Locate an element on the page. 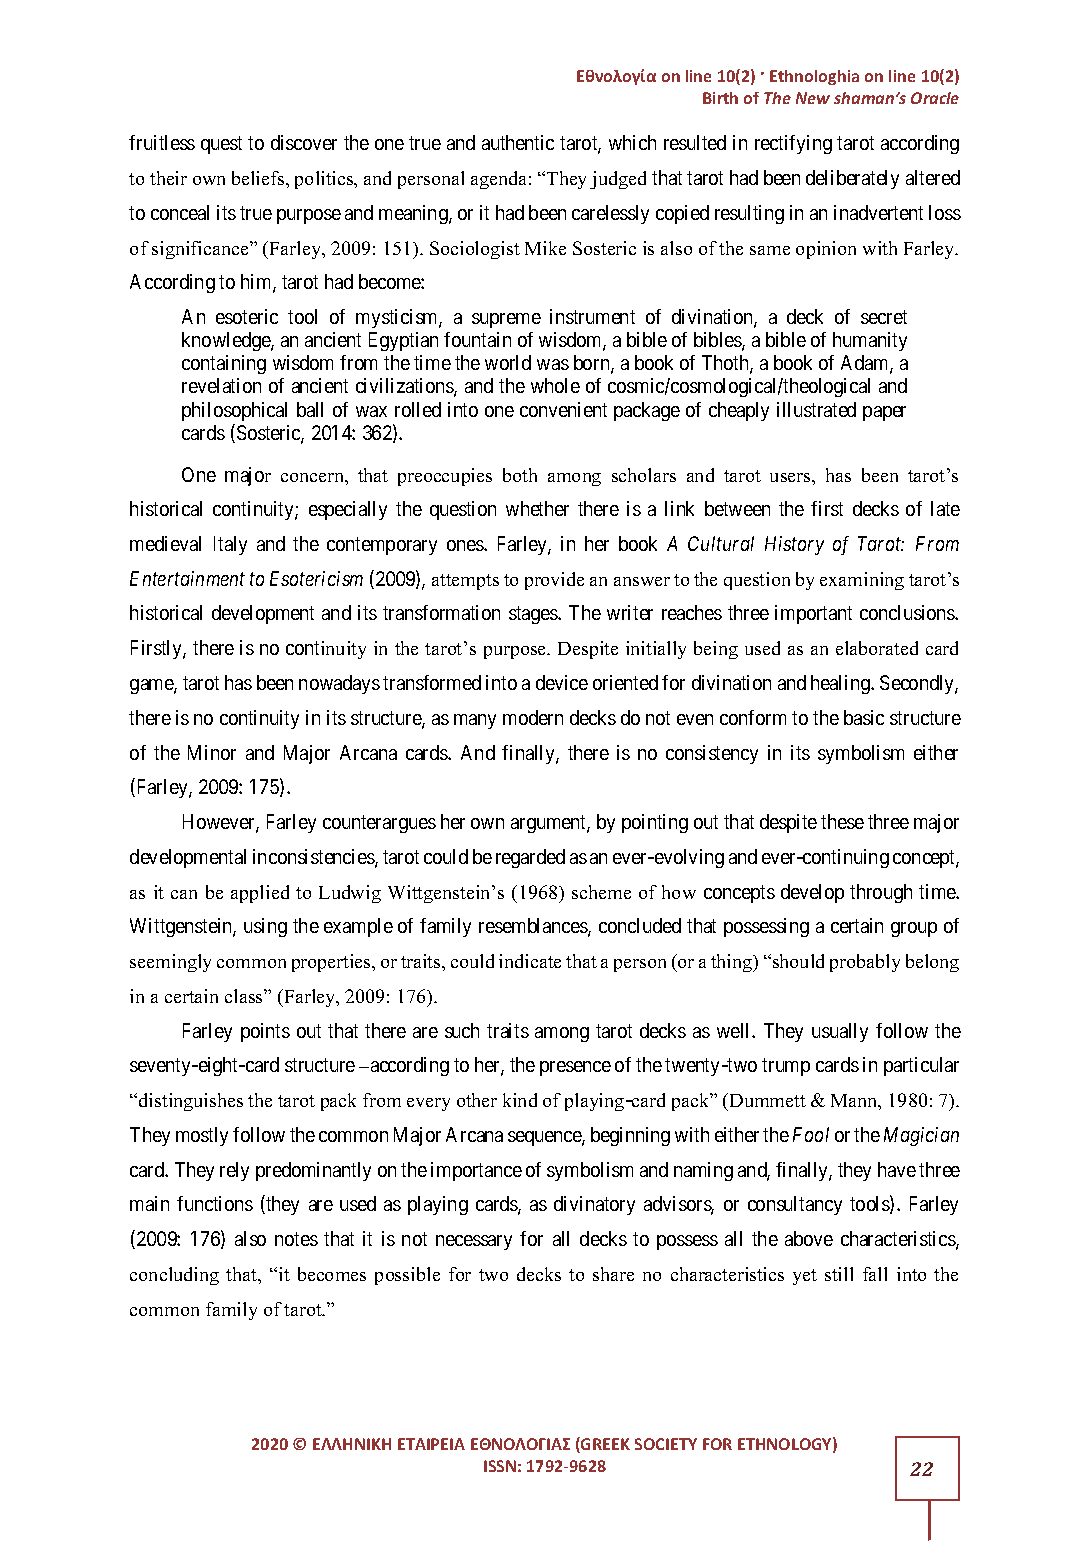  modern is located at coordinates (533, 717).
